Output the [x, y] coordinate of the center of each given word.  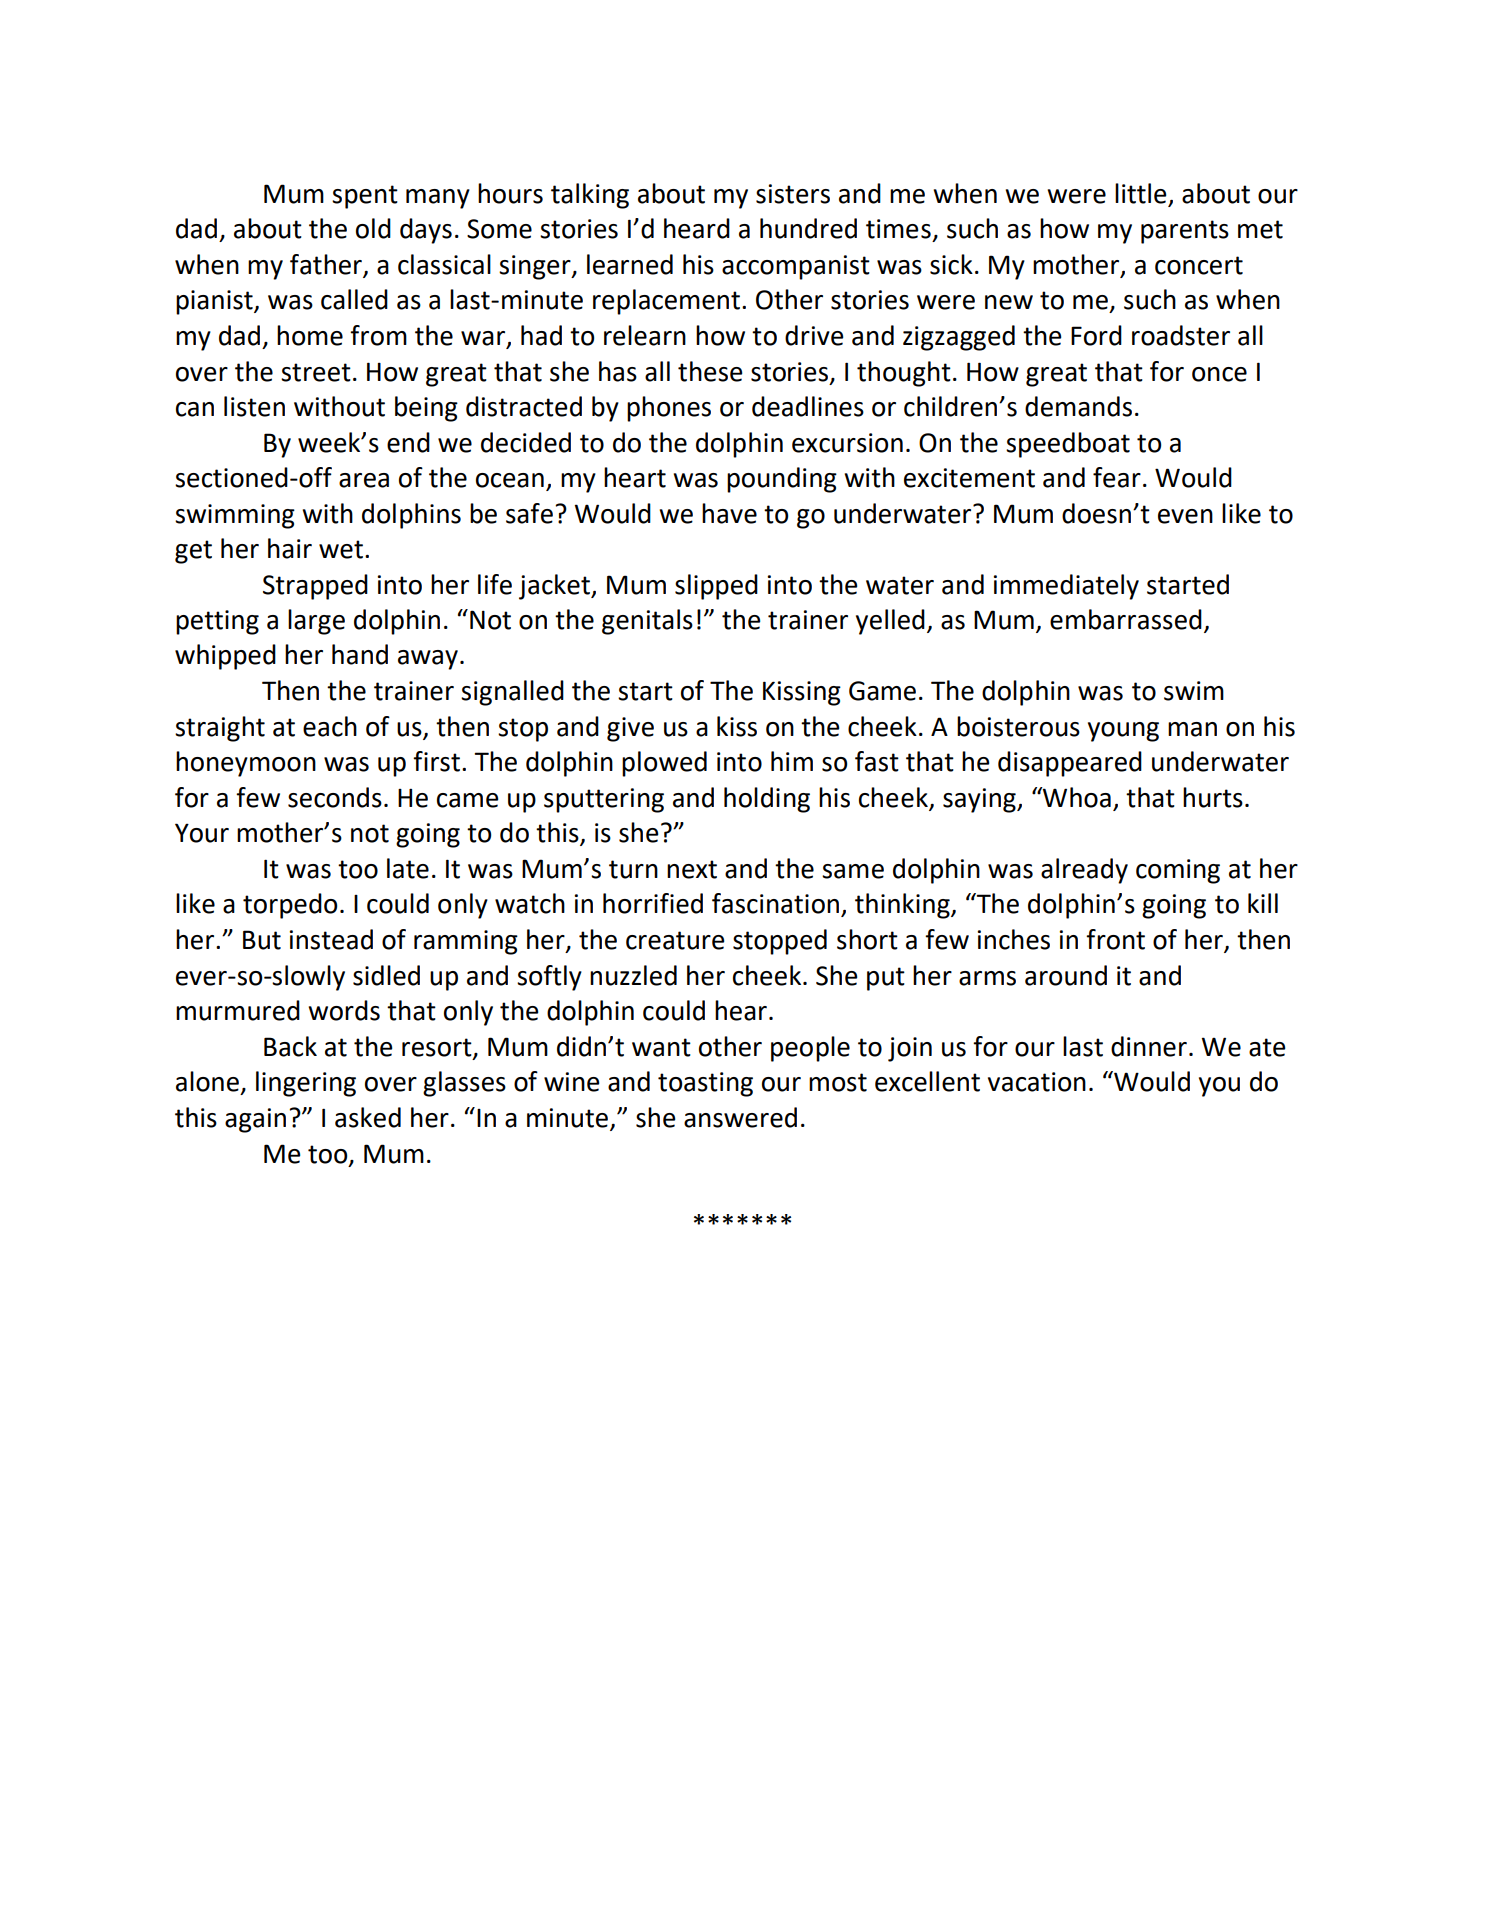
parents [1185, 232]
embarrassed [1126, 619]
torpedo [290, 906]
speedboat [1068, 445]
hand [360, 654]
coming [1178, 871]
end [408, 442]
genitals [647, 622]
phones [669, 409]
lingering [306, 1084]
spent [365, 197]
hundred [808, 228]
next [692, 869]
